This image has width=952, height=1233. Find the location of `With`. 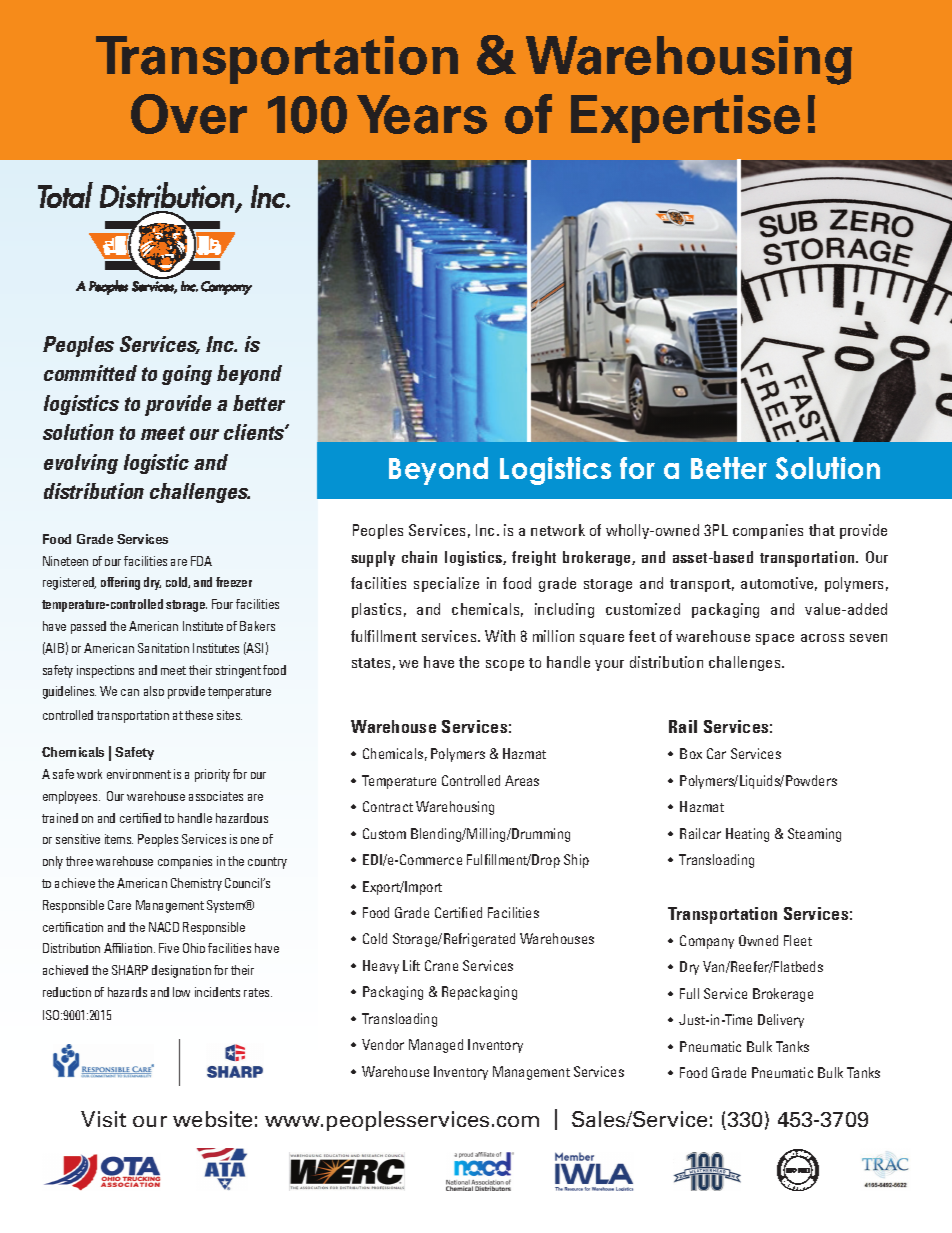

With is located at coordinates (500, 636).
